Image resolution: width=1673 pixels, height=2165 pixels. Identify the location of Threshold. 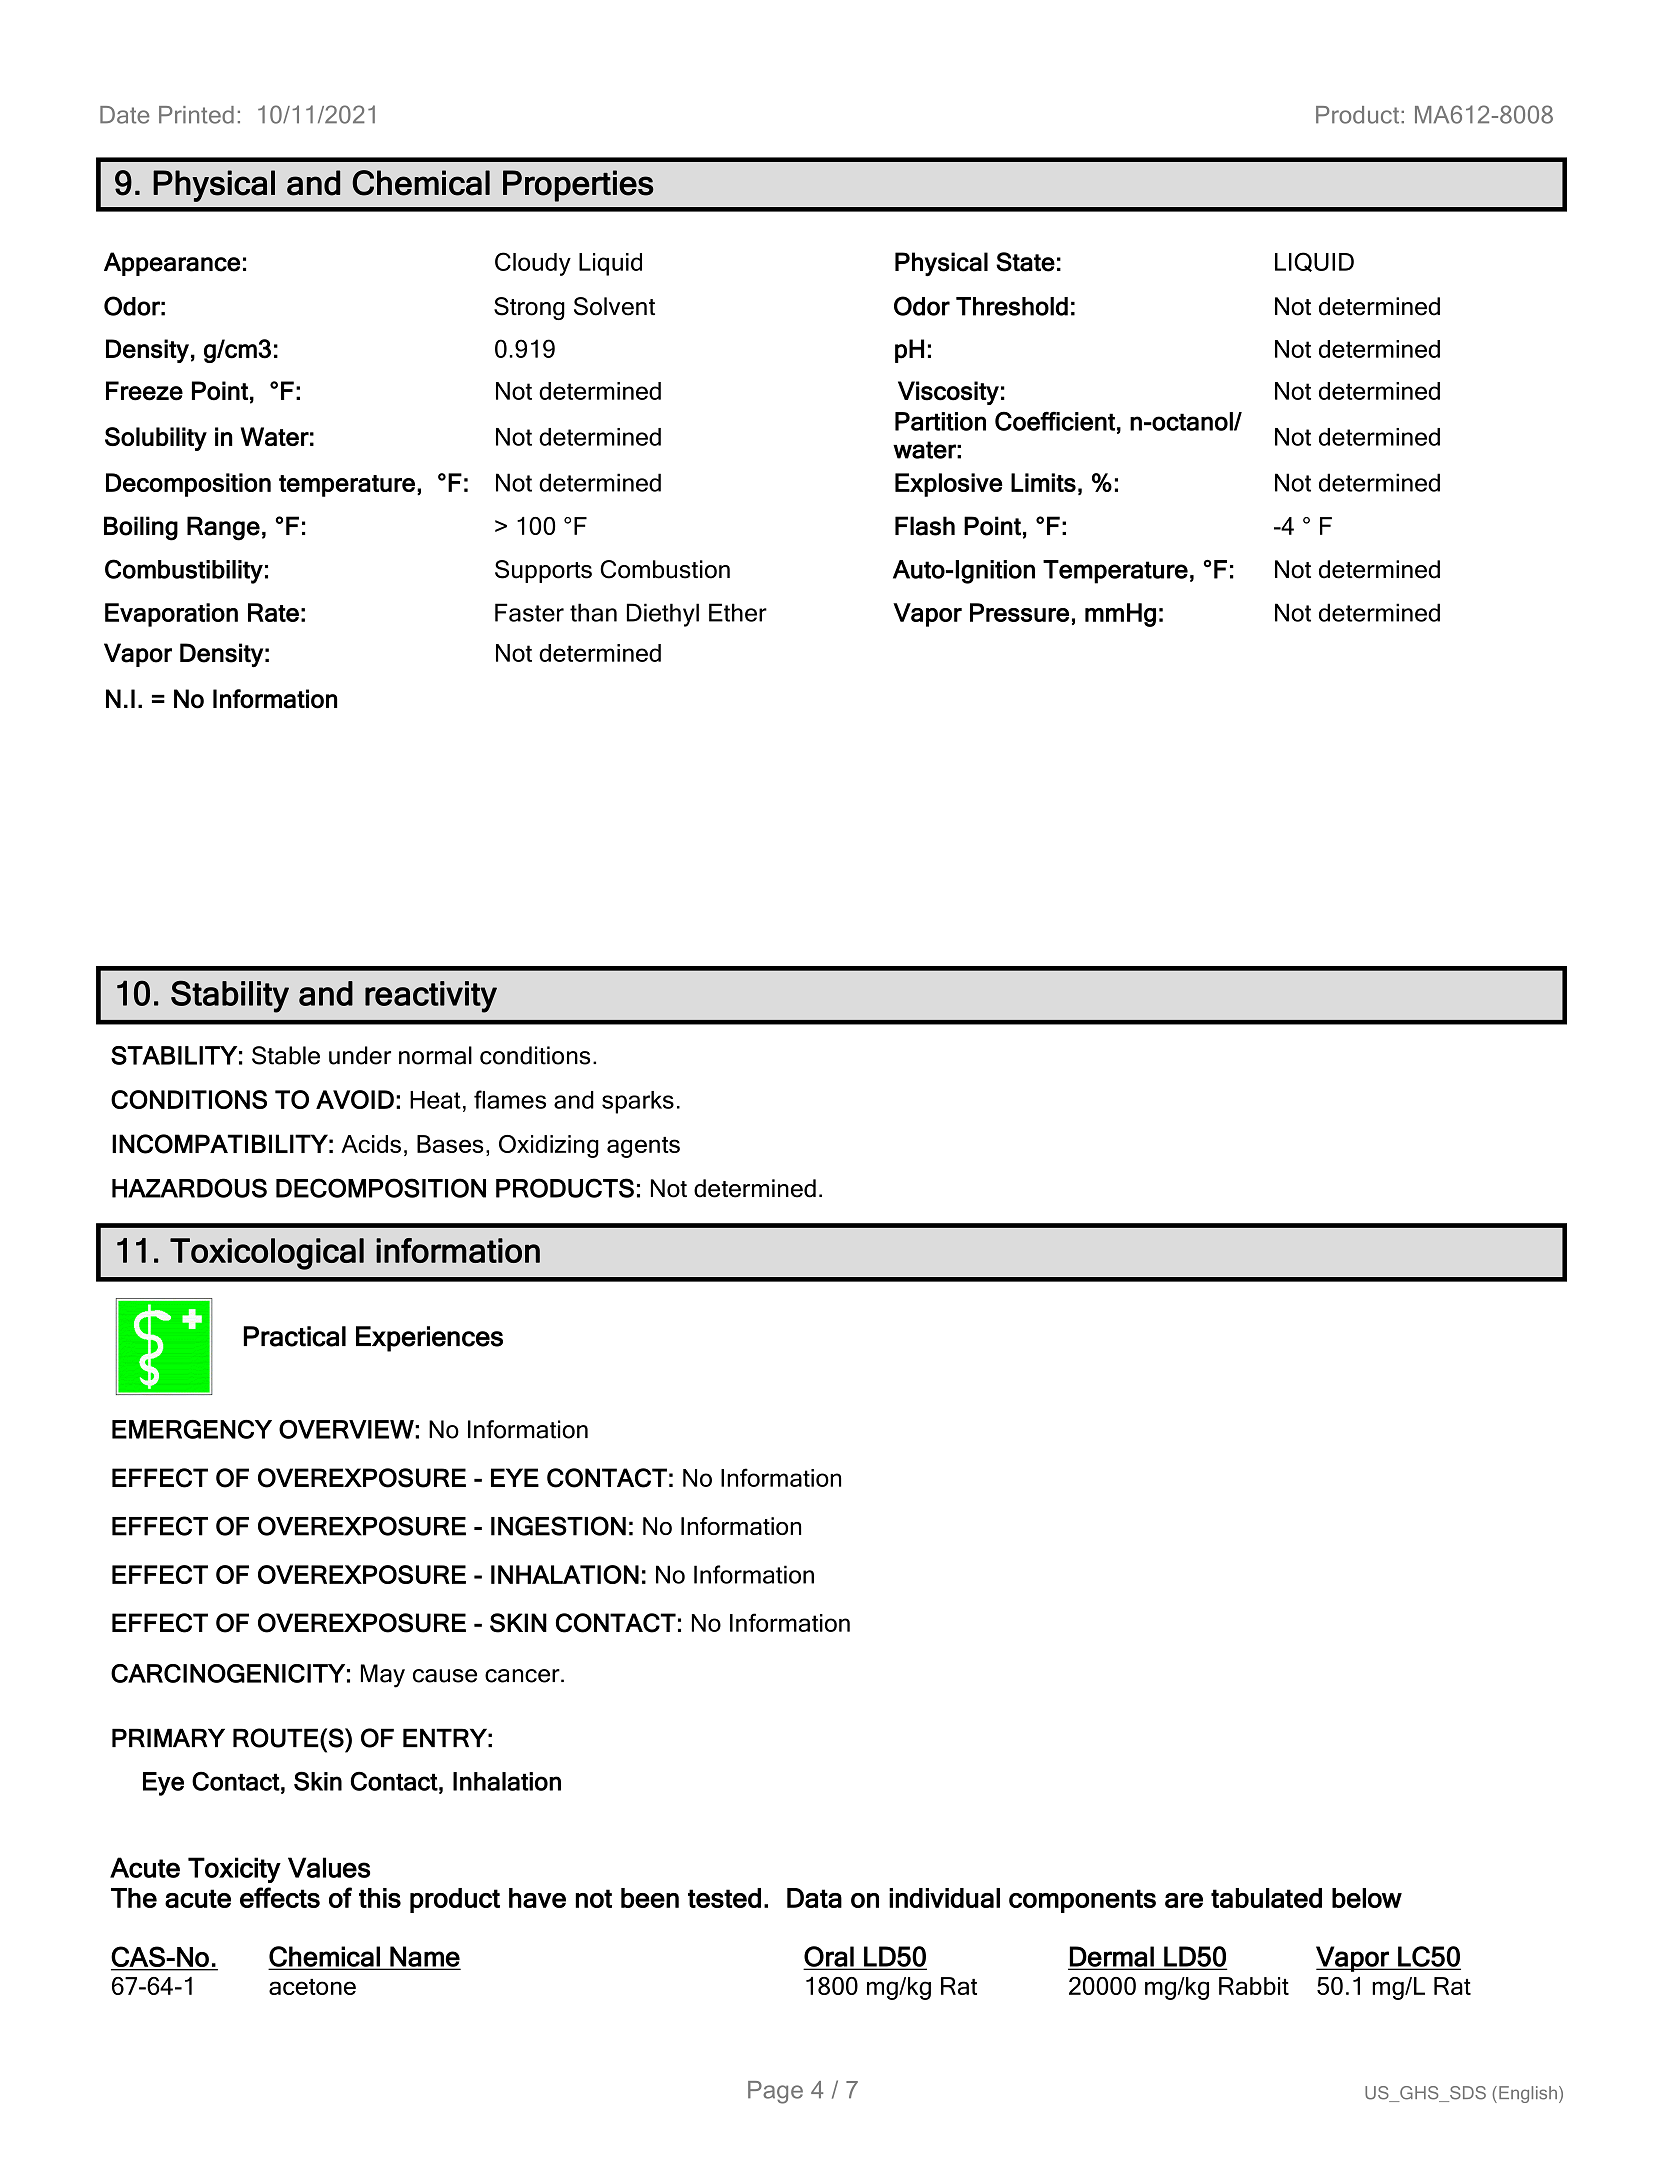
(1012, 306).
